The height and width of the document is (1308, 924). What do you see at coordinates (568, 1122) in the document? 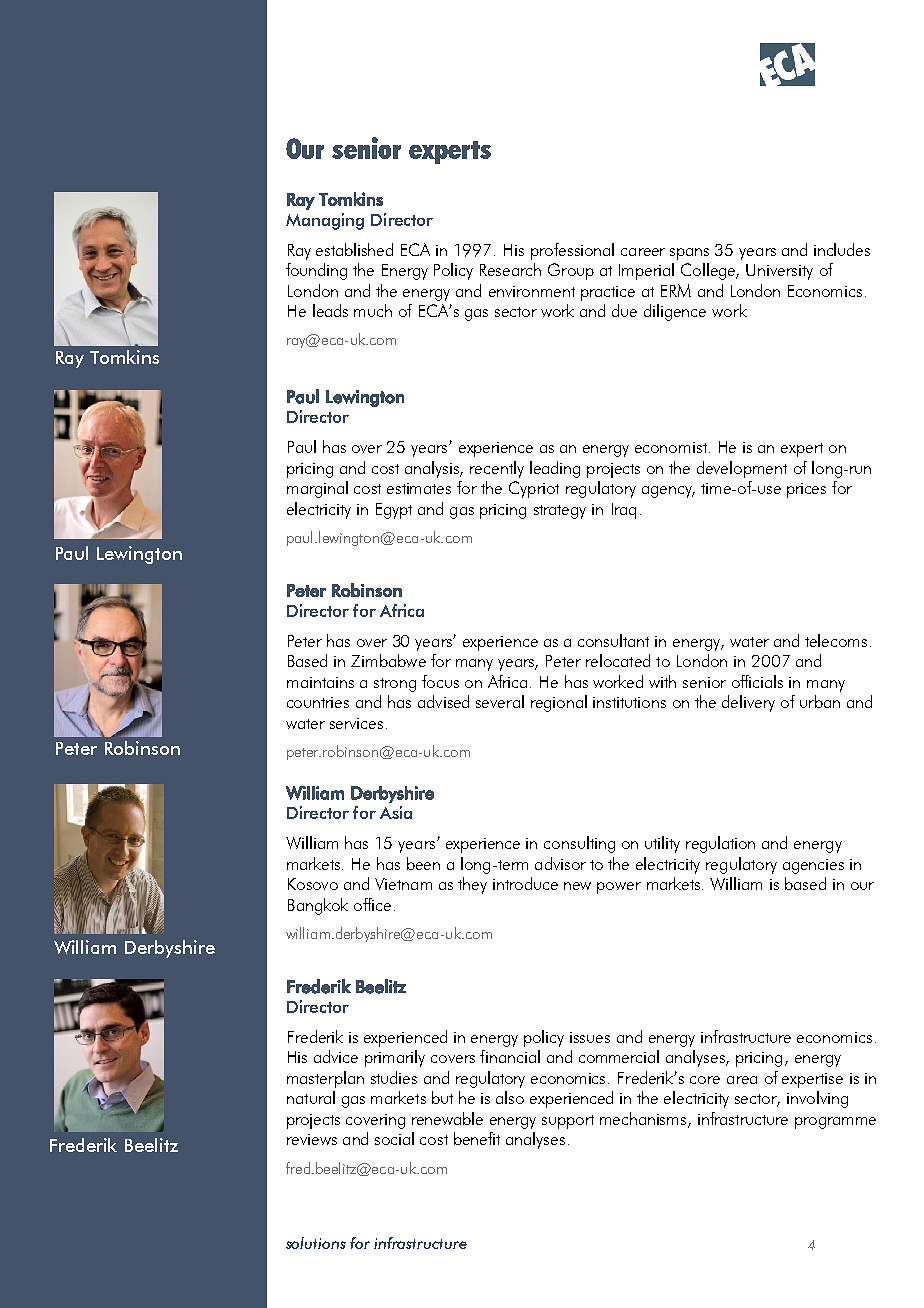
I see `support` at bounding box center [568, 1122].
